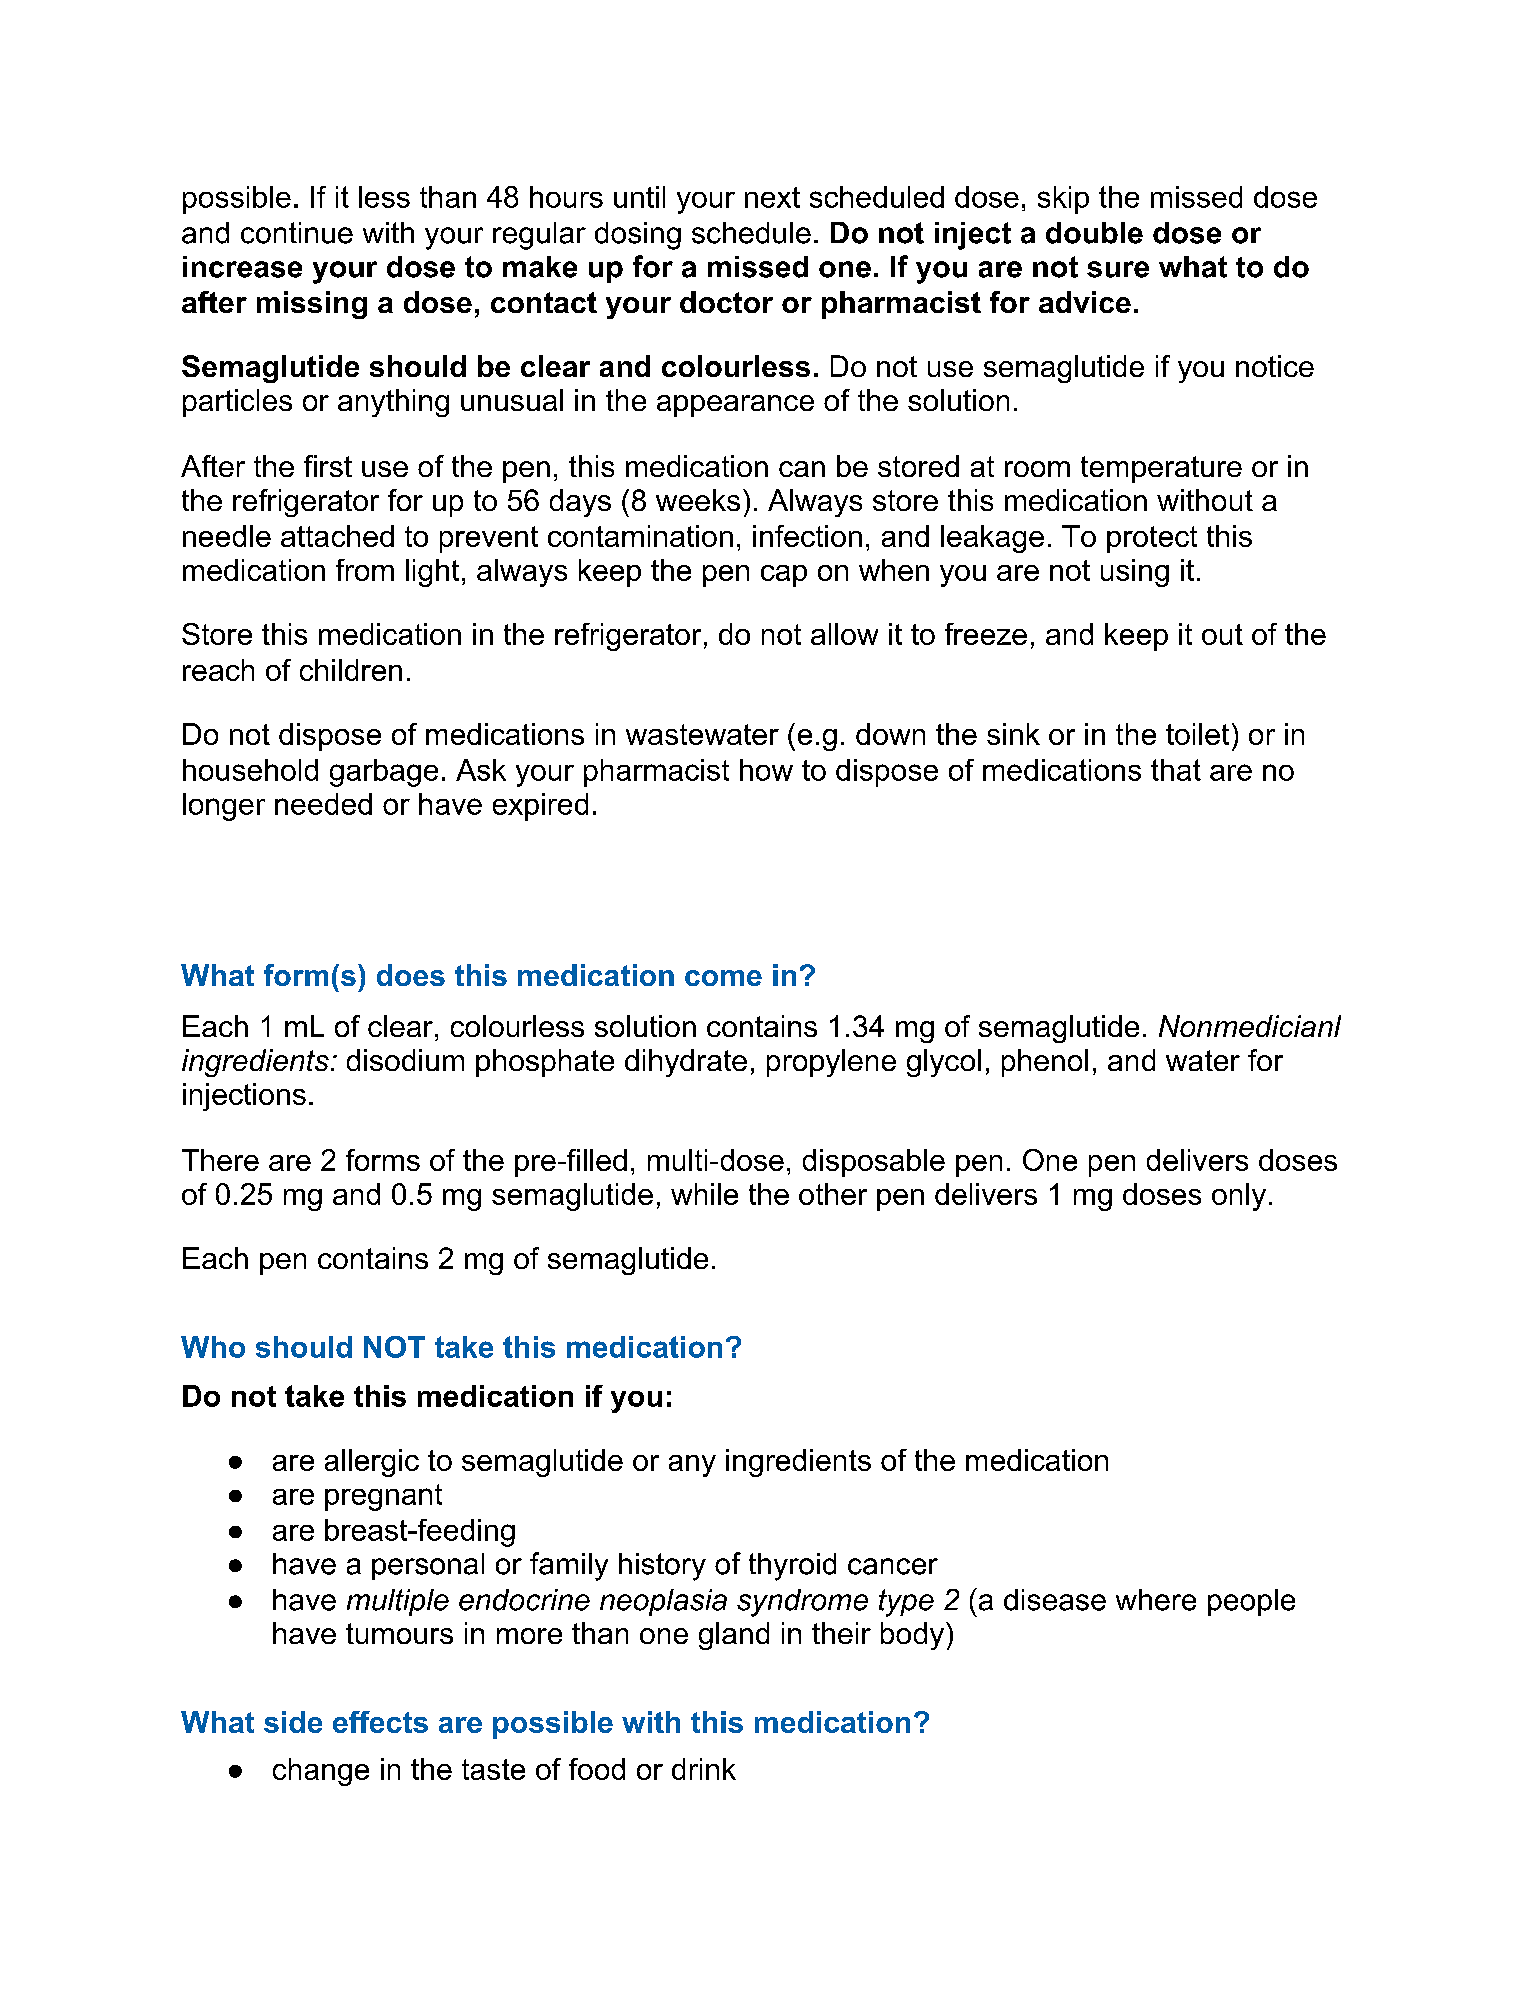  I want to click on sure, so click(1118, 269).
